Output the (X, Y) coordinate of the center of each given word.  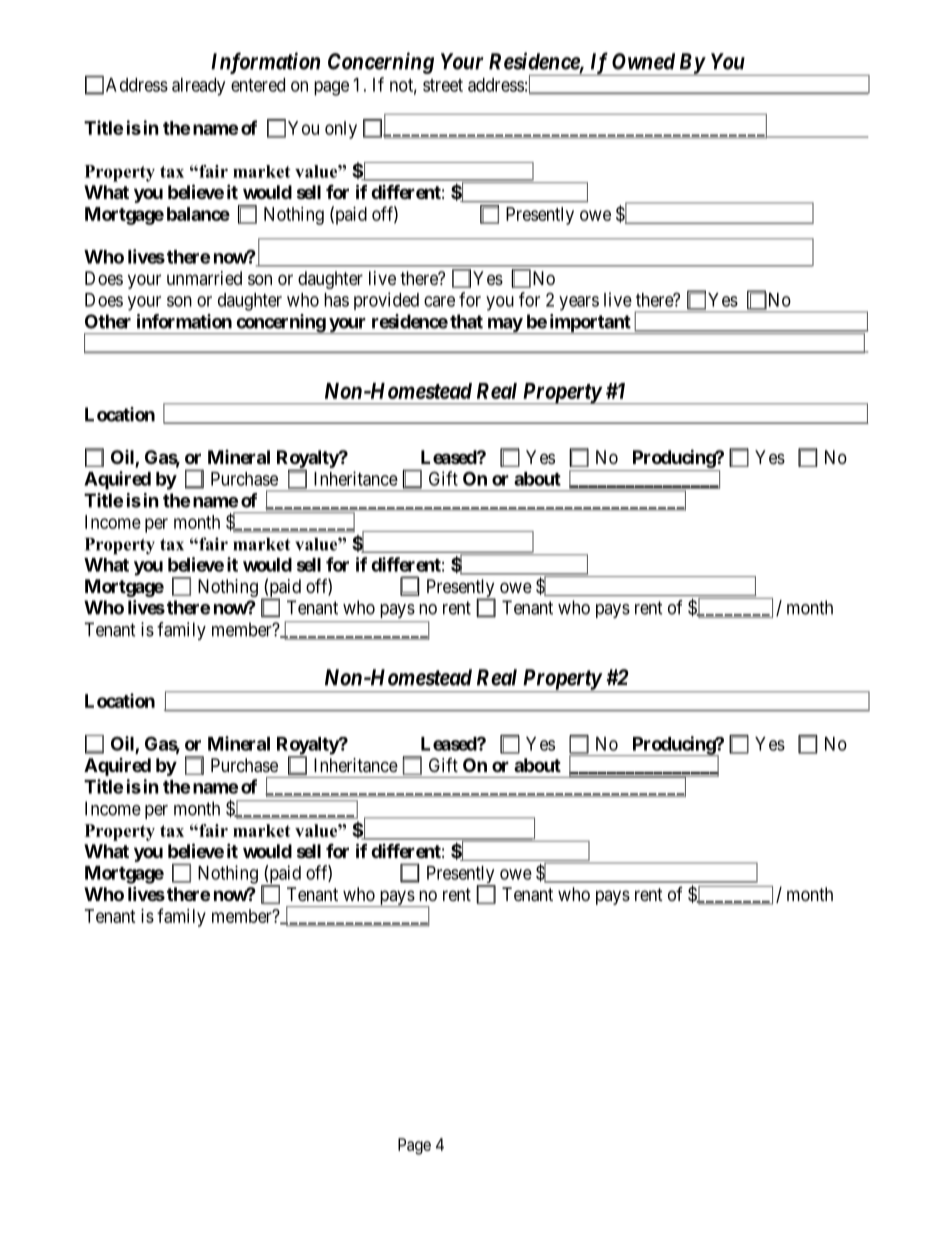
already (198, 87)
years (579, 303)
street (443, 85)
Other (108, 321)
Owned (643, 61)
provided (386, 301)
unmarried (204, 278)
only (341, 130)
